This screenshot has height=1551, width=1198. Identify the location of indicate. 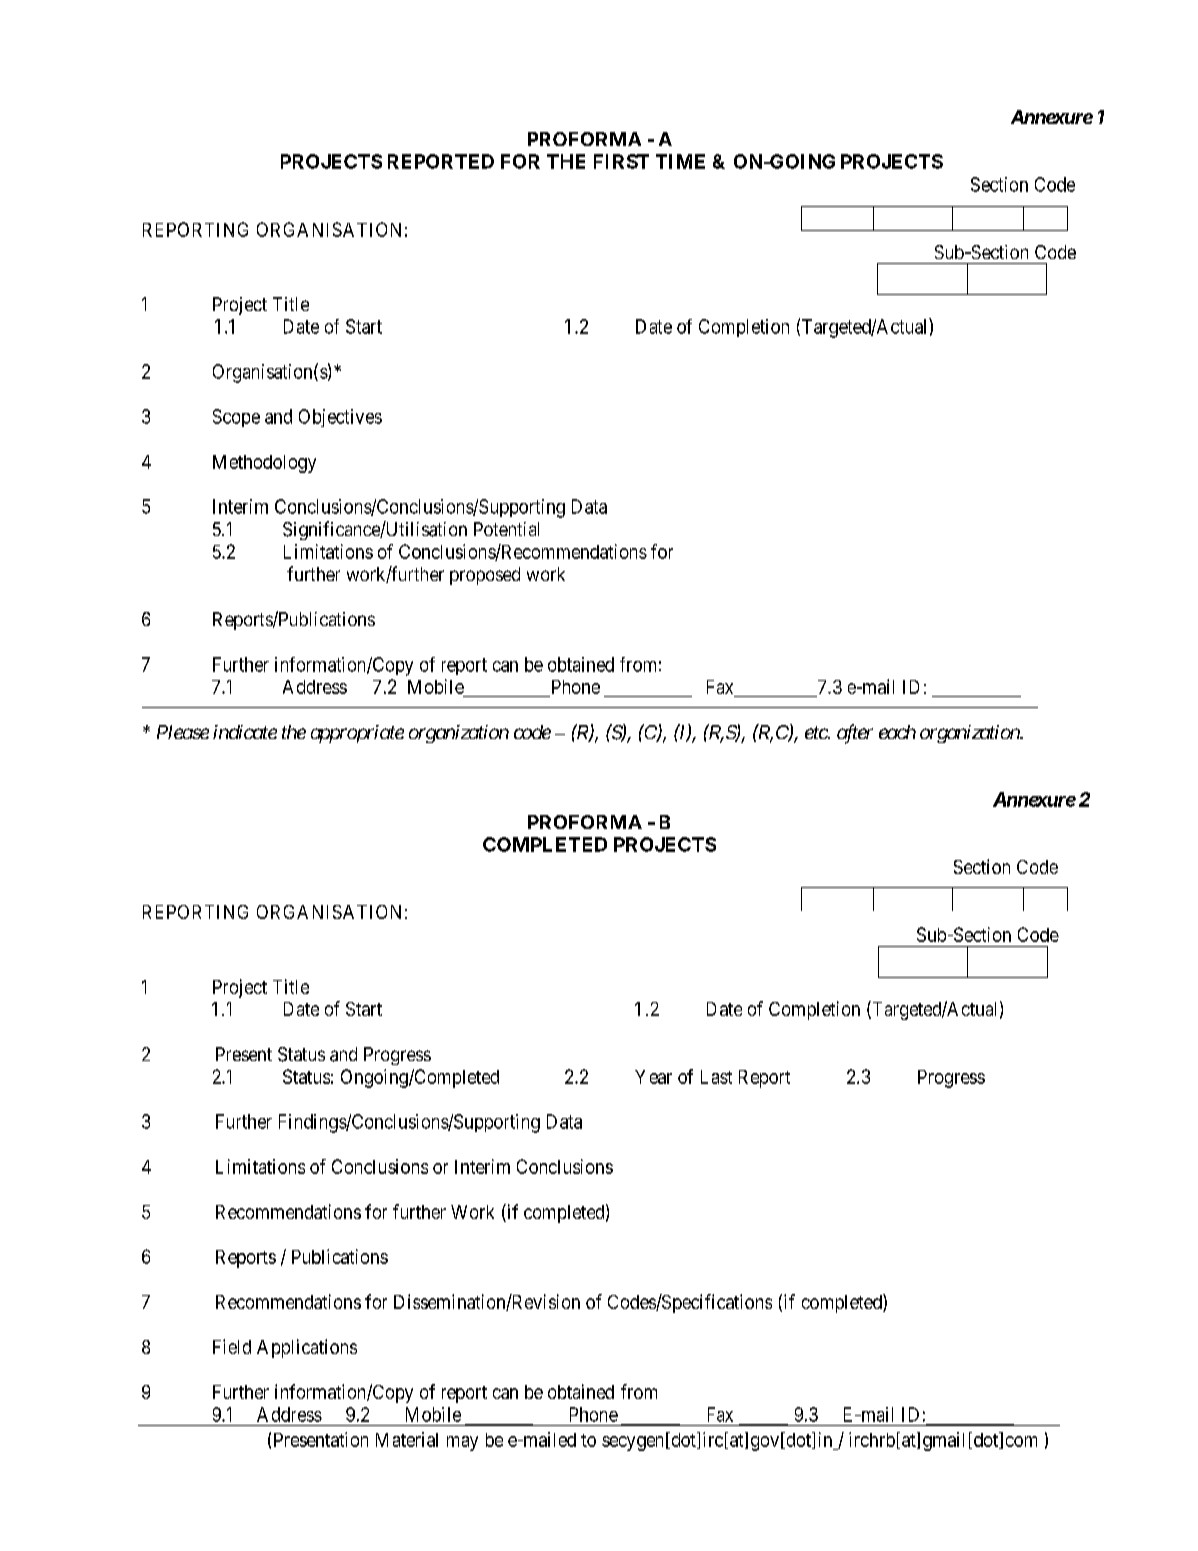
(245, 732).
